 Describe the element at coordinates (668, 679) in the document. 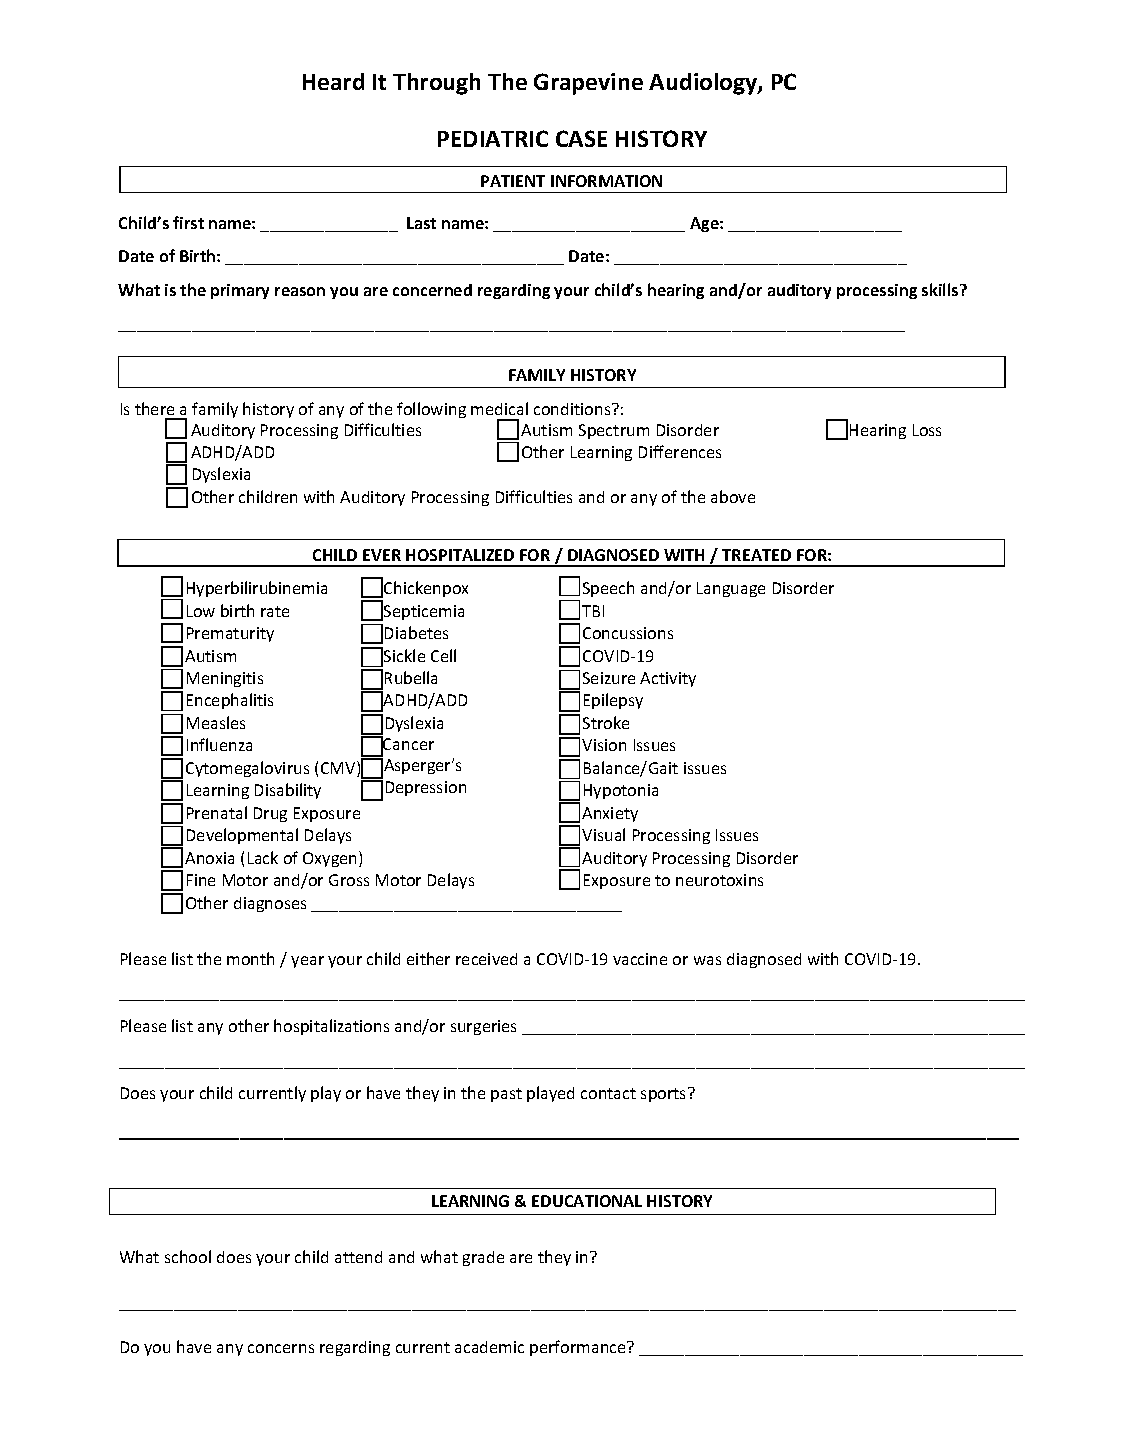

I see `Activity` at that location.
